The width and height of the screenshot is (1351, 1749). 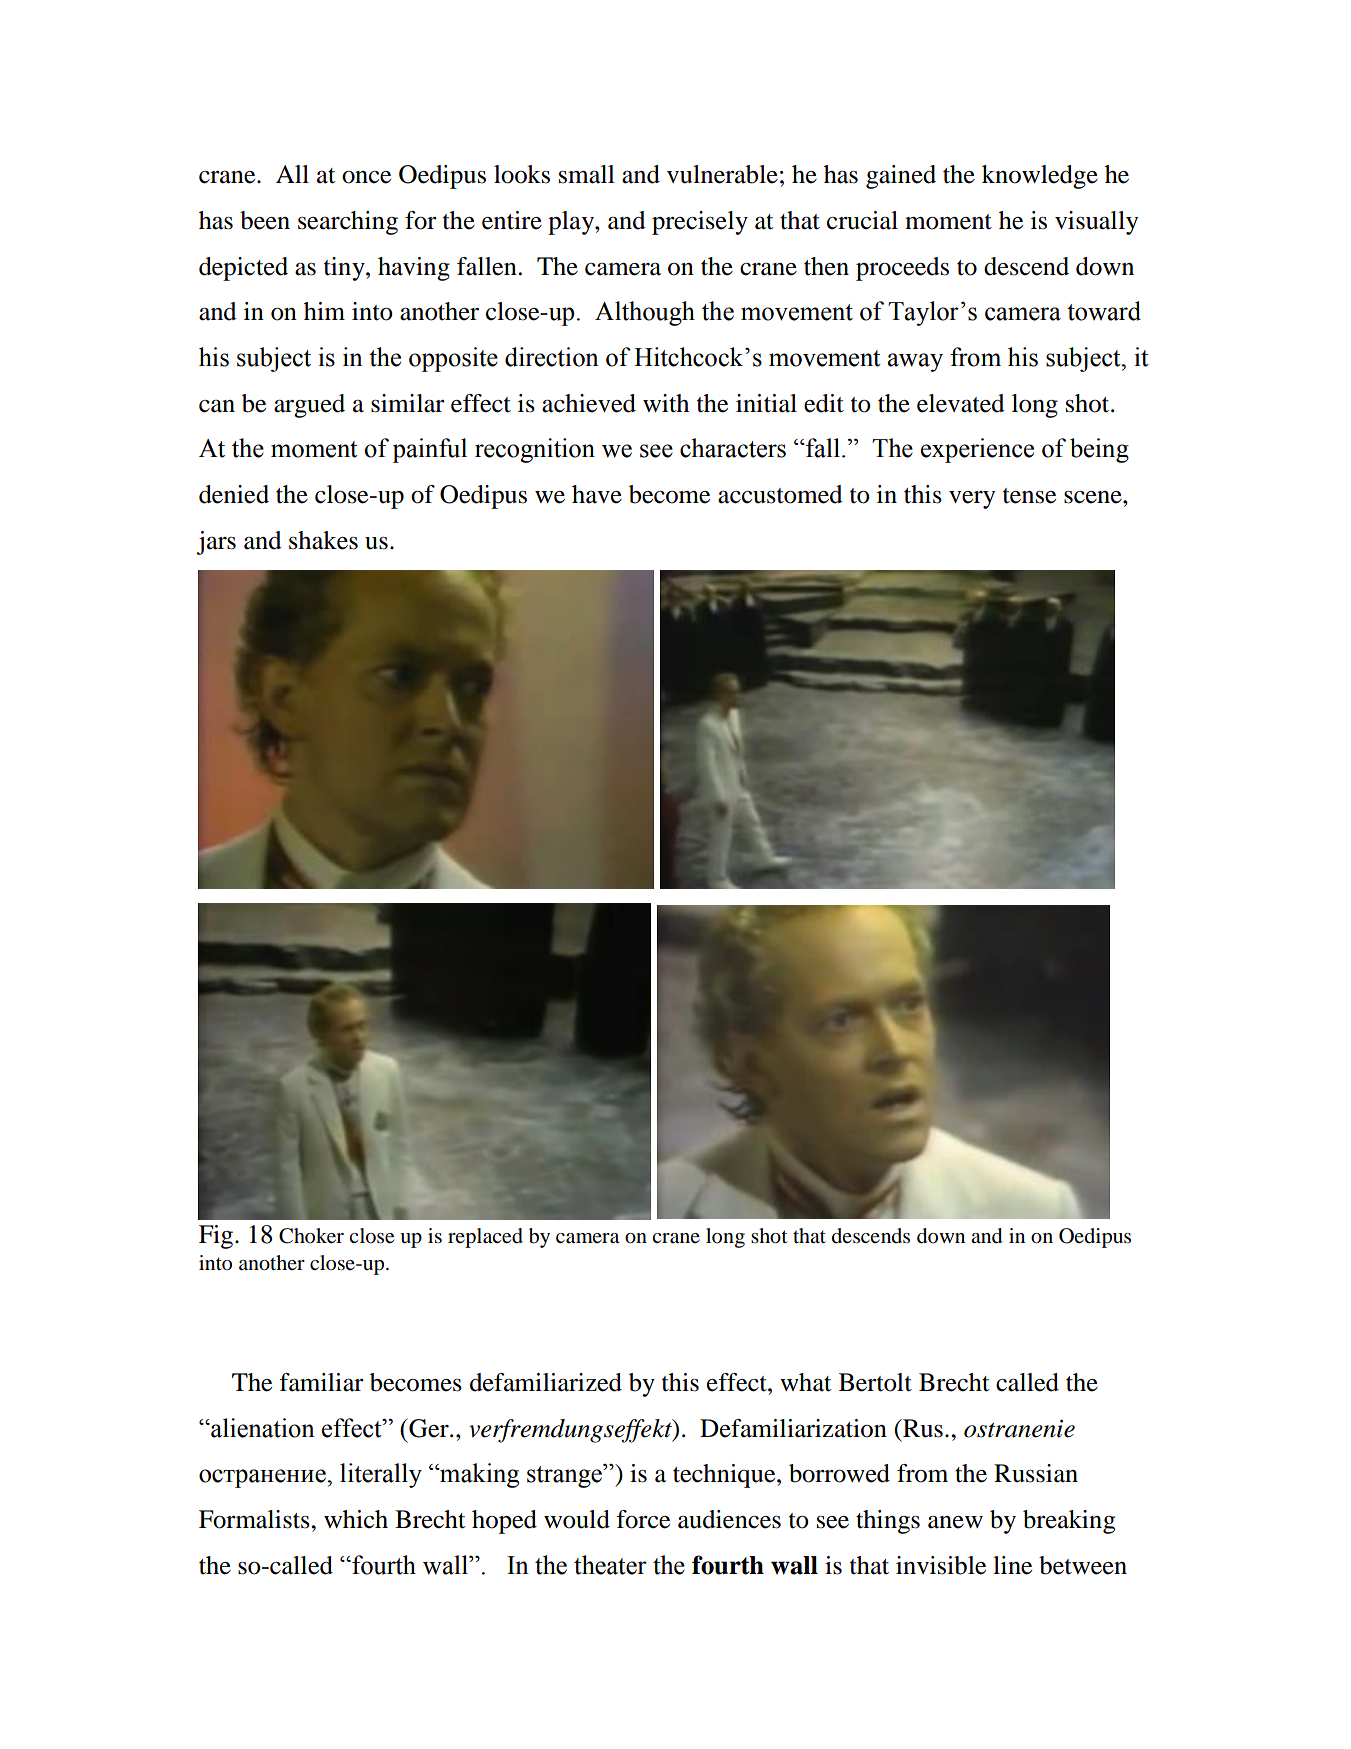 What do you see at coordinates (348, 223) in the screenshot?
I see `searching` at bounding box center [348, 223].
